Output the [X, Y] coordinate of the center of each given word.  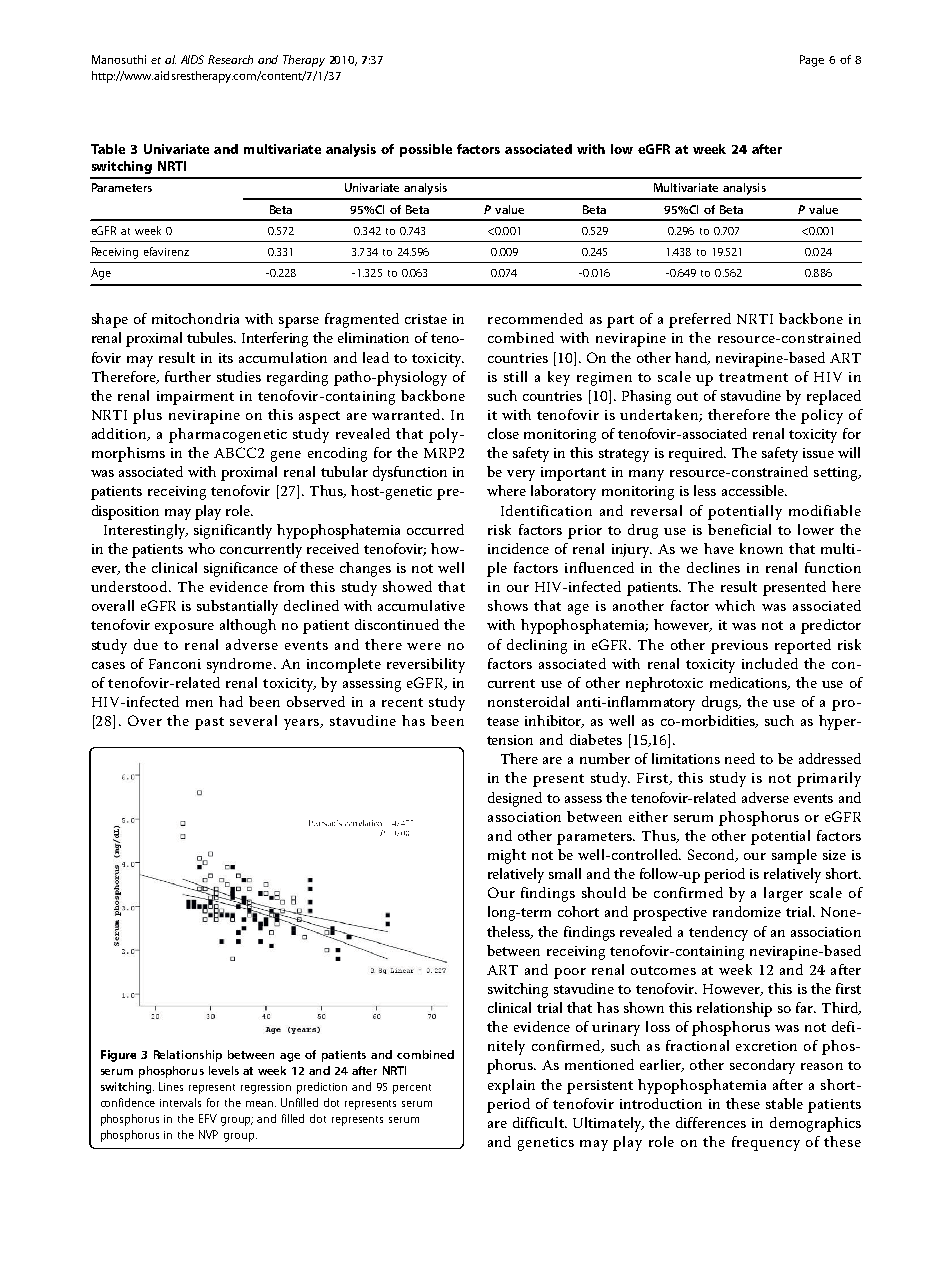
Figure [118, 1056]
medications [749, 683]
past [209, 723]
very [521, 475]
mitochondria [195, 318]
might [507, 856]
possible [426, 150]
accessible [754, 490]
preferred [700, 320]
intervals [180, 1102]
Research [230, 59]
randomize [747, 911]
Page [812, 61]
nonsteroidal [528, 701]
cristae [426, 319]
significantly [233, 531]
